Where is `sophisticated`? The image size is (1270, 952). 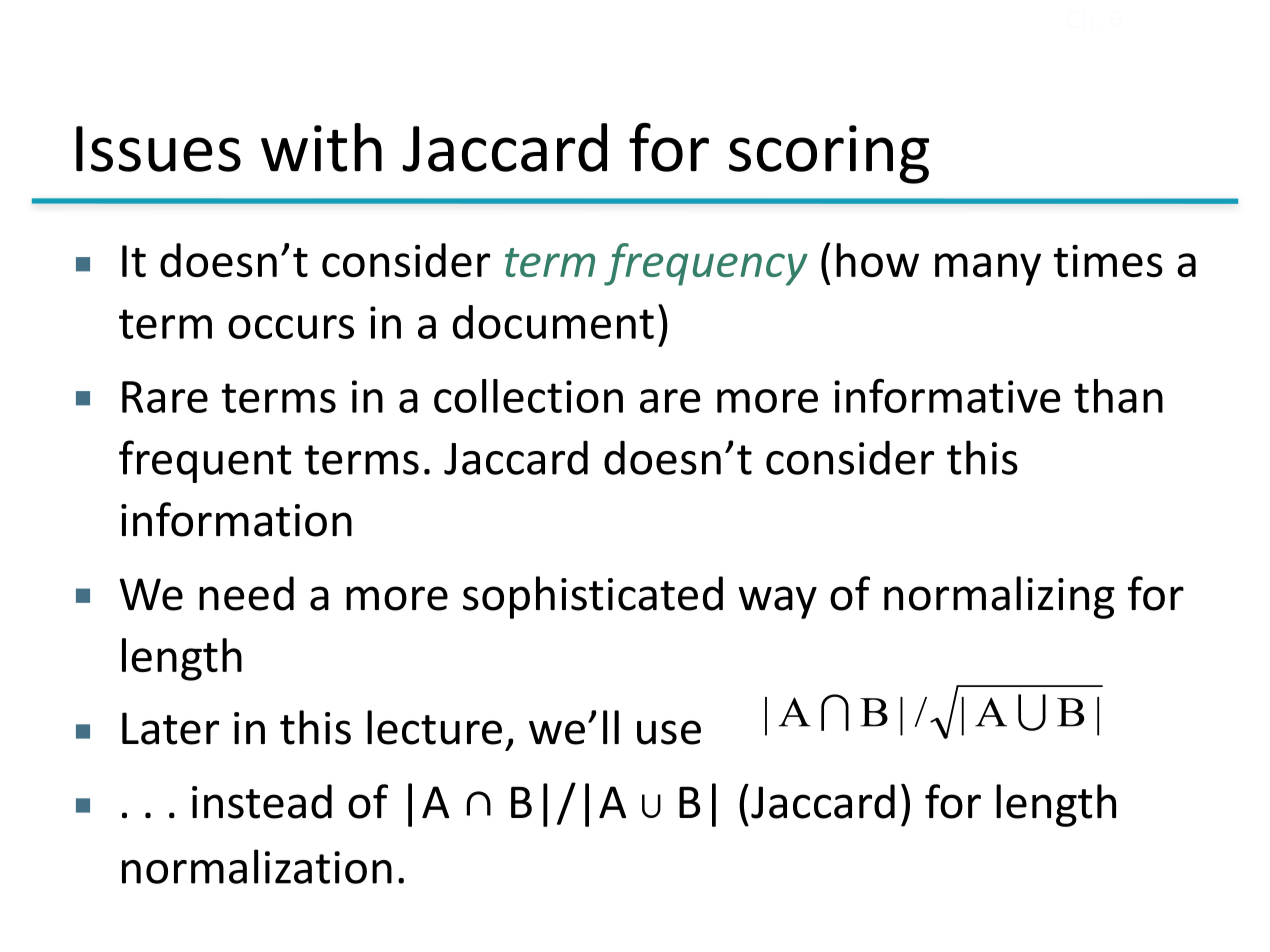
sophisticated is located at coordinates (593, 597).
